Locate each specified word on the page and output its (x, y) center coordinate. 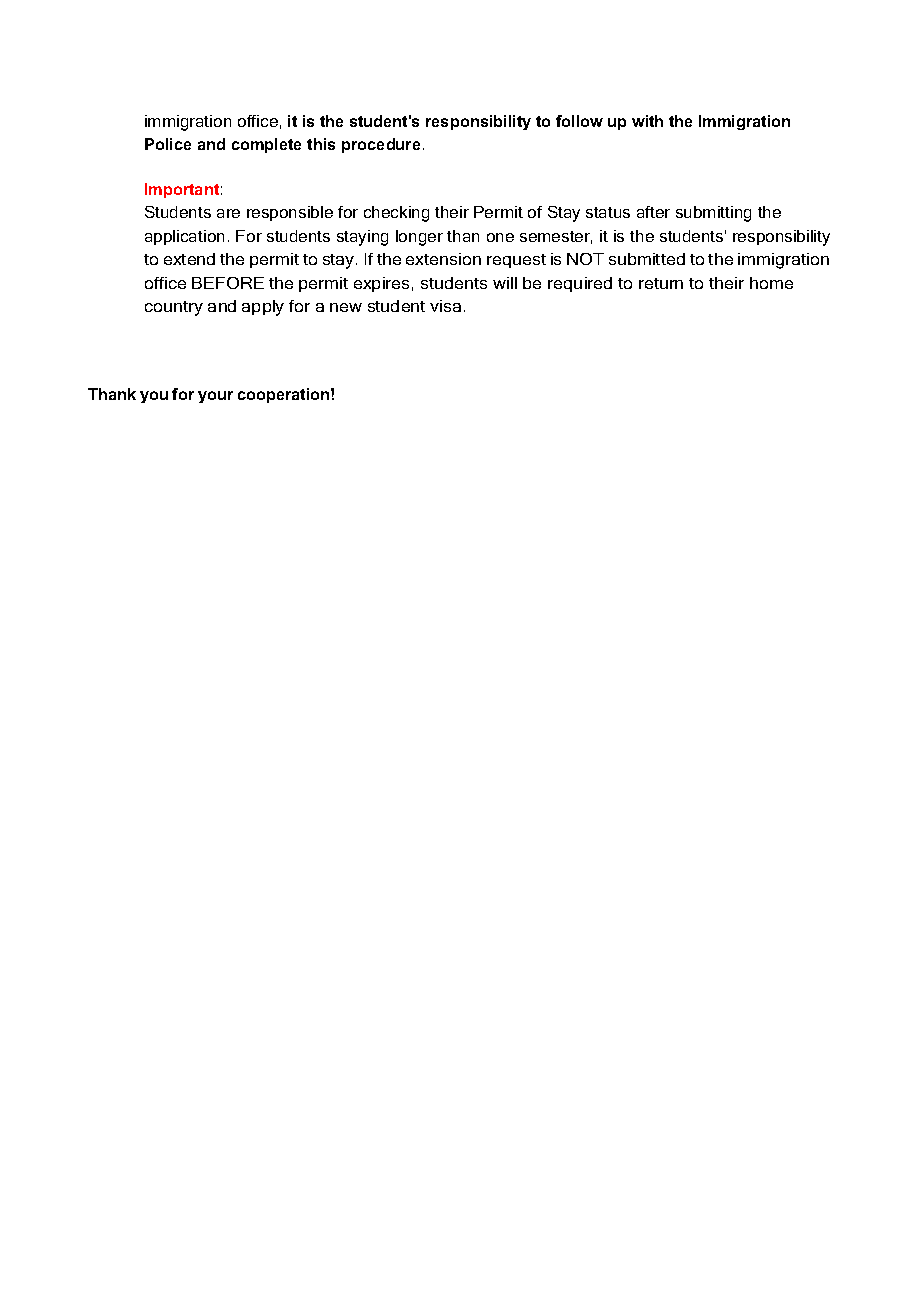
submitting (713, 214)
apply (263, 308)
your (215, 397)
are (228, 213)
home (771, 283)
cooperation (285, 395)
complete (266, 145)
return (661, 283)
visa (445, 306)
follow (579, 121)
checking (396, 214)
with (647, 121)
